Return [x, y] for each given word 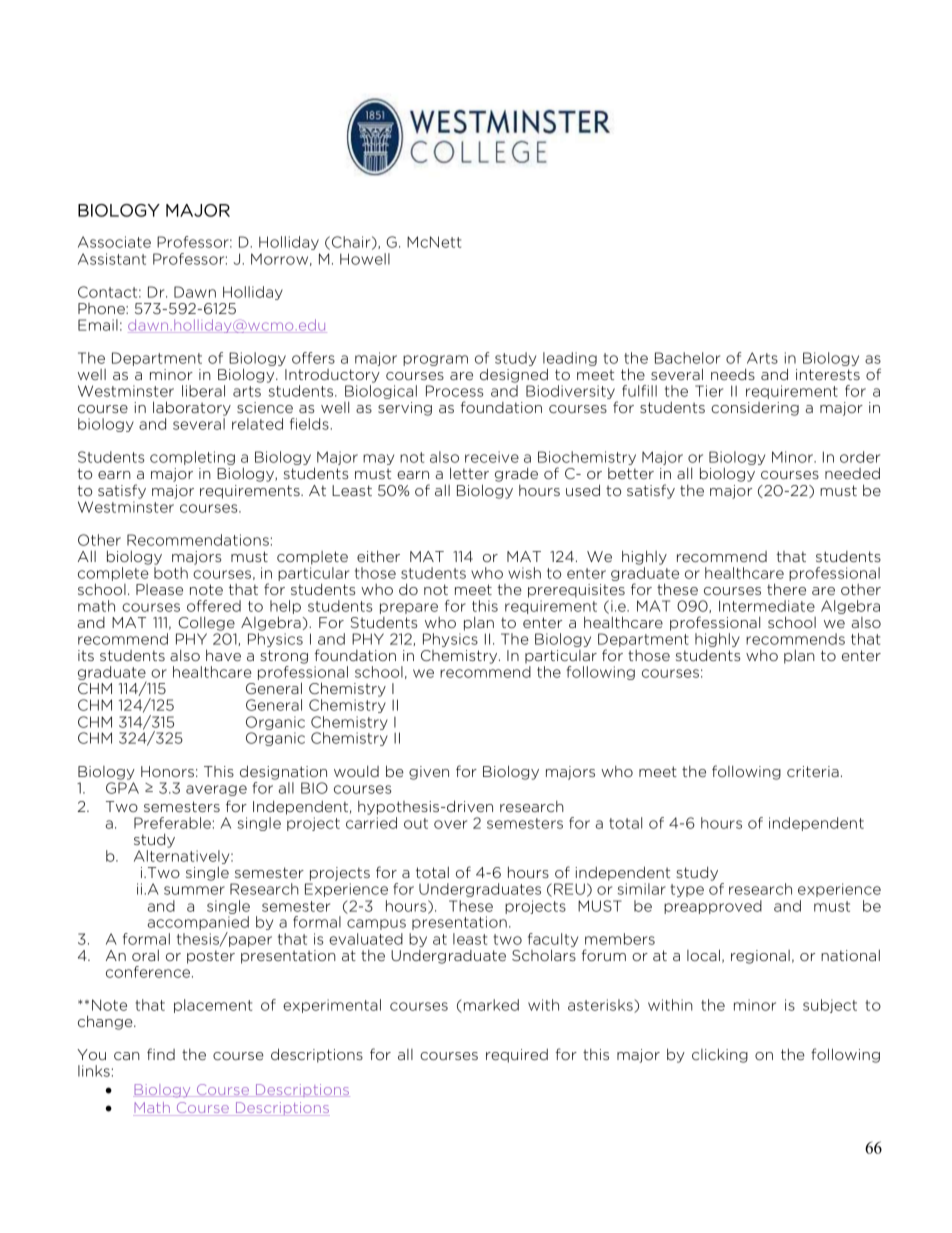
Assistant [112, 259]
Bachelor [687, 358]
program [435, 360]
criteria [813, 771]
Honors [167, 771]
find [161, 1054]
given [429, 773]
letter [469, 473]
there [786, 589]
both [171, 571]
